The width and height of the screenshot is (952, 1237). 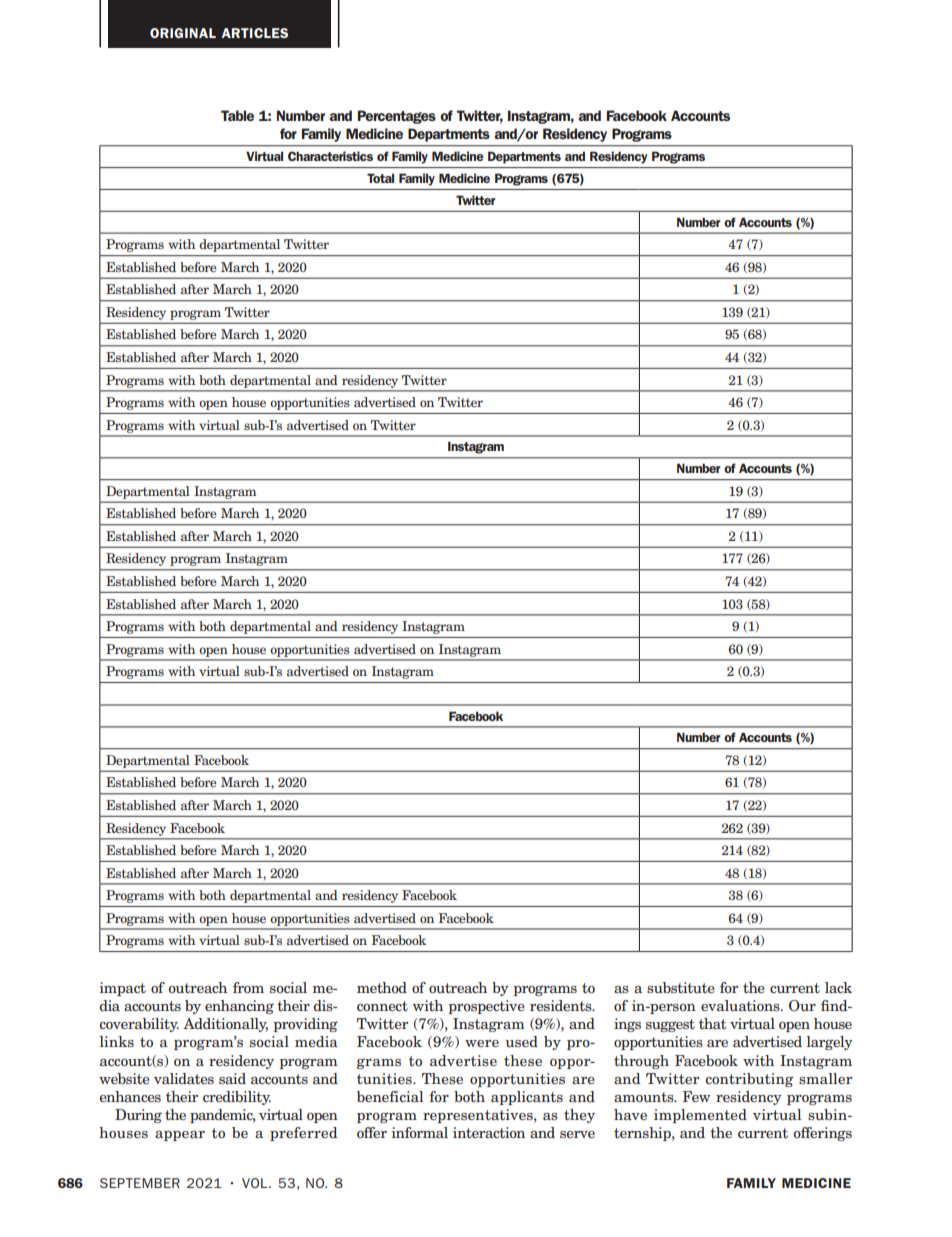 I want to click on from, so click(x=248, y=987).
